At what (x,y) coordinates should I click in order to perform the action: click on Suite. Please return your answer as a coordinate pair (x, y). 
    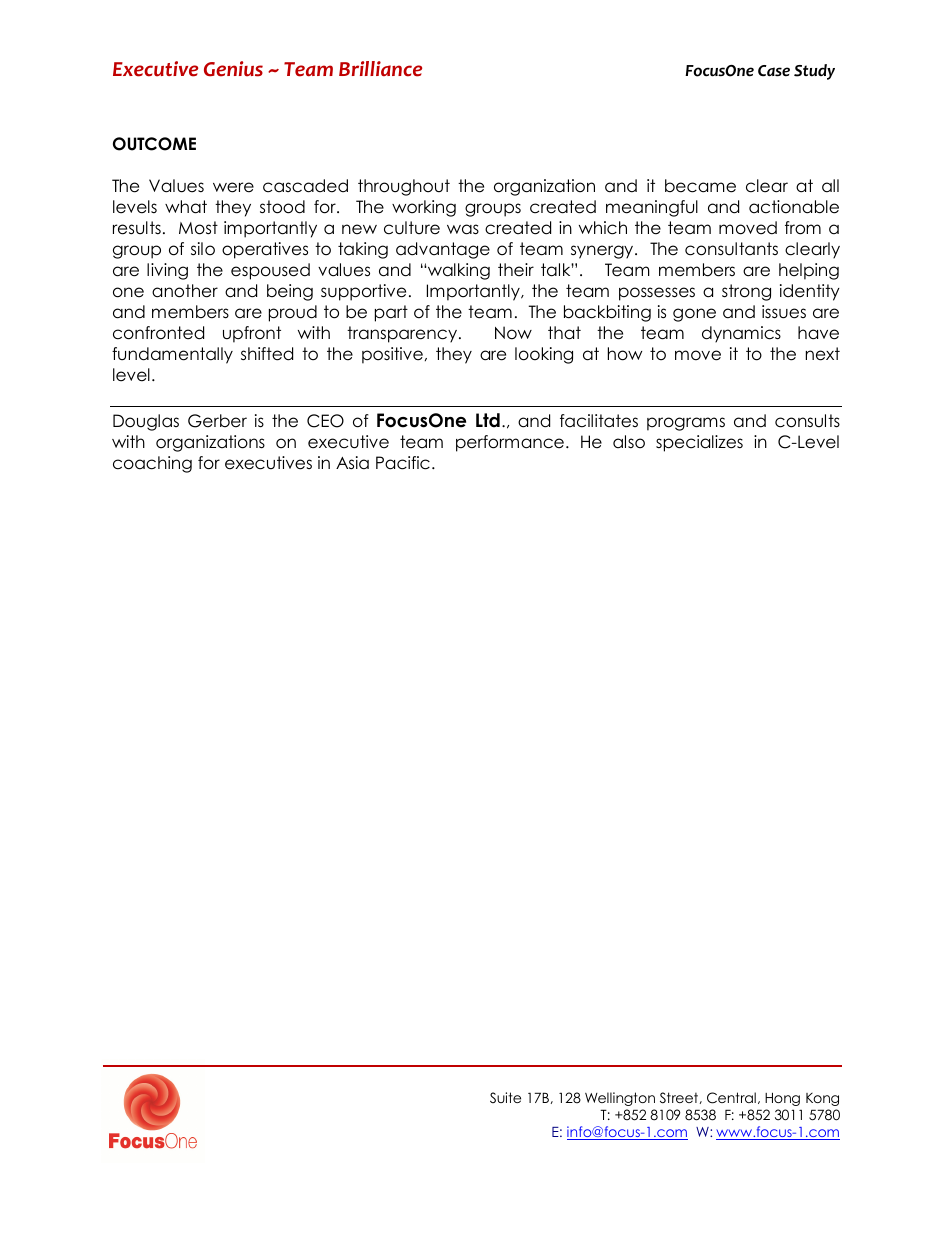
    Looking at the image, I should click on (505, 1097).
